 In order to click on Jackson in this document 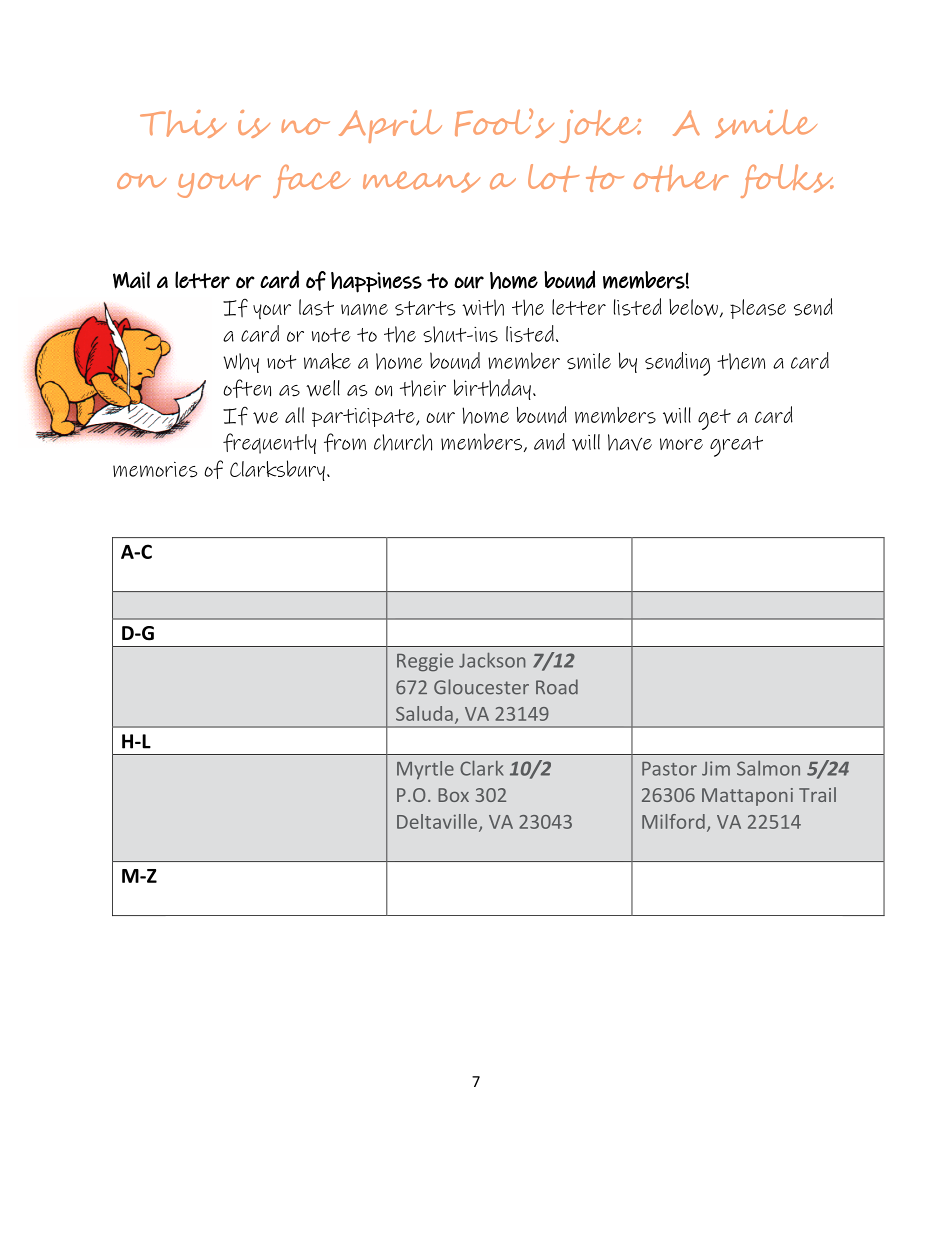, I will do `click(492, 660)`.
